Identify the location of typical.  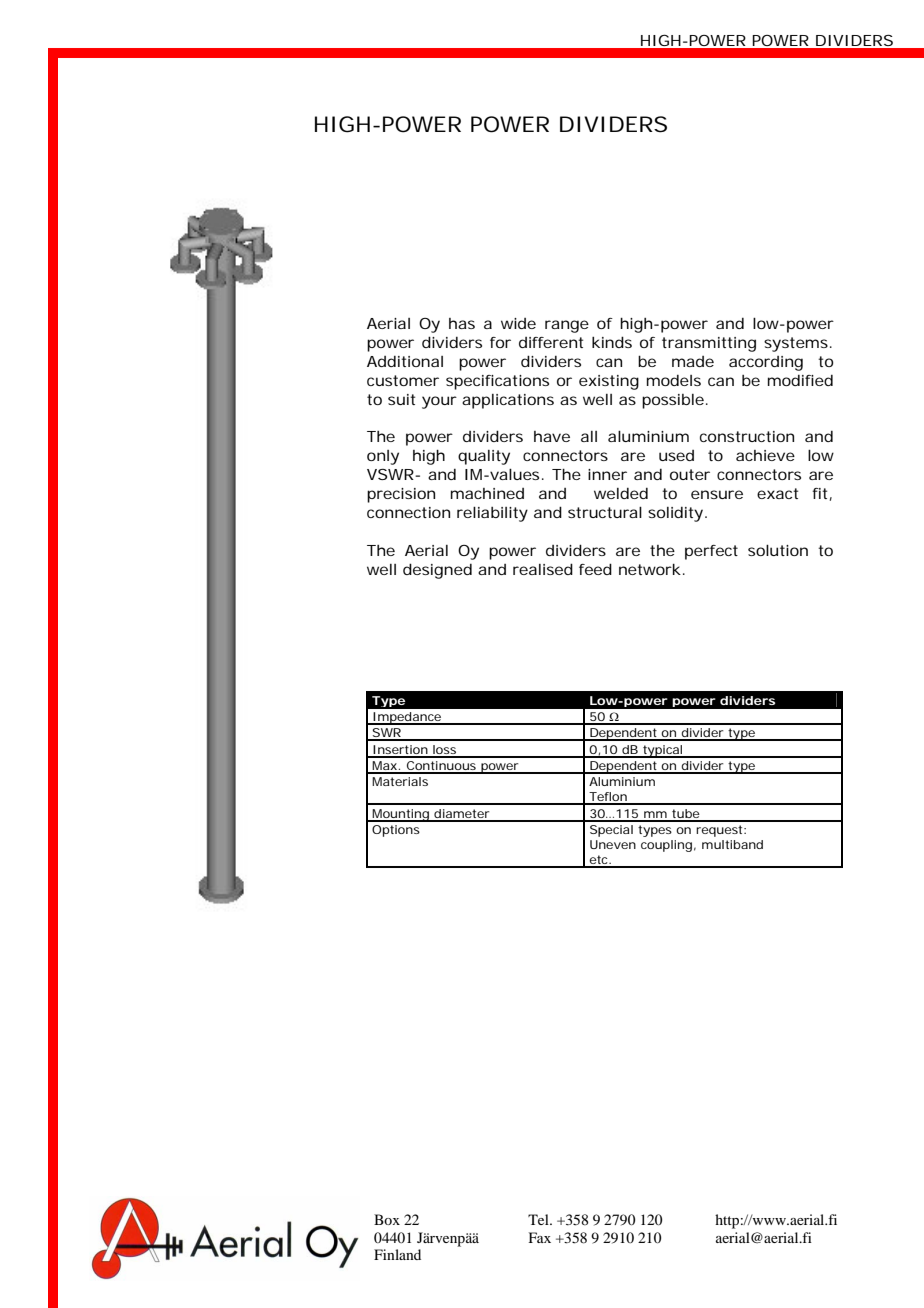
(662, 751).
